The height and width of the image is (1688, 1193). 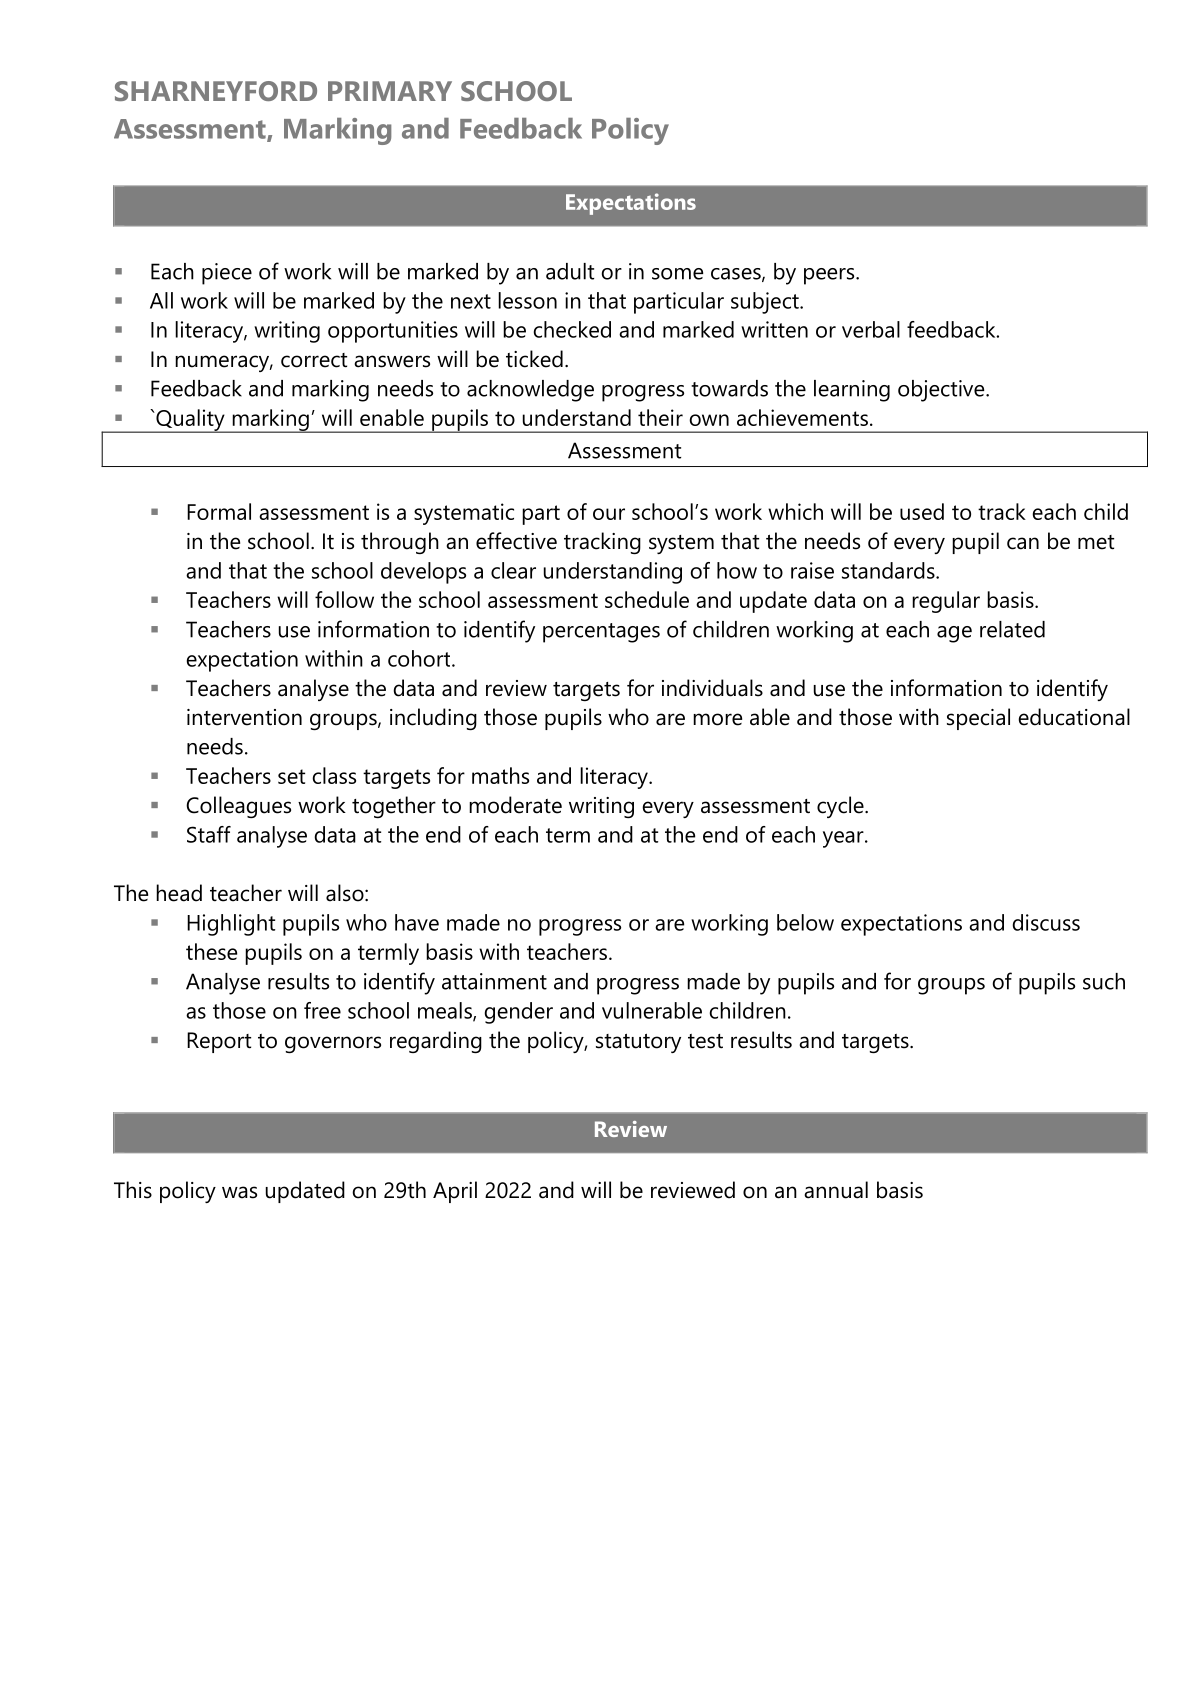 What do you see at coordinates (494, 981) in the image?
I see `attainment` at bounding box center [494, 981].
